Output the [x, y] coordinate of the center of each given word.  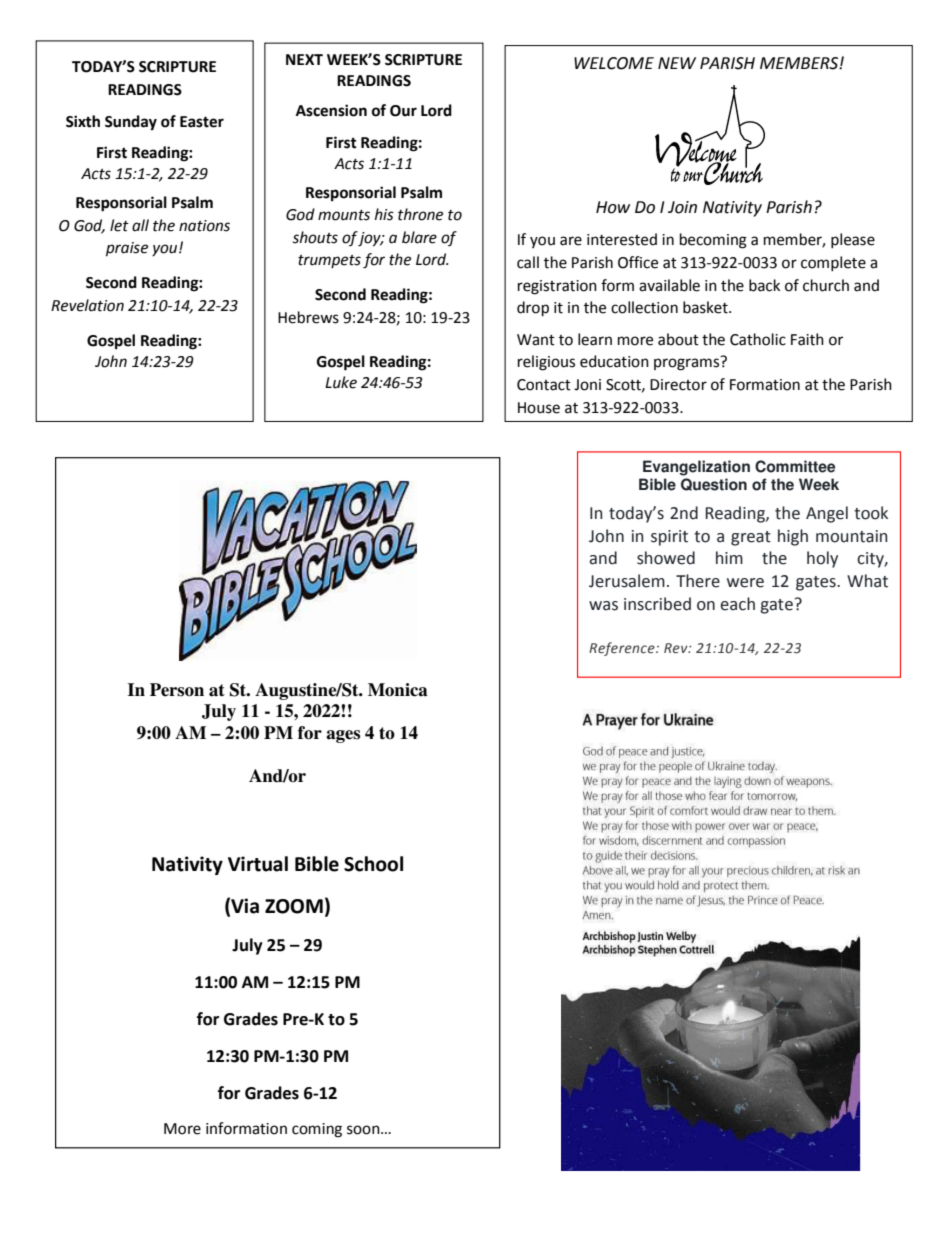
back [764, 285]
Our [403, 111]
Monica [398, 690]
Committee [795, 466]
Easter [202, 122]
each [737, 604]
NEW [677, 63]
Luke [341, 382]
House [539, 408]
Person [177, 690]
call [528, 262]
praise [127, 249]
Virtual [258, 864]
